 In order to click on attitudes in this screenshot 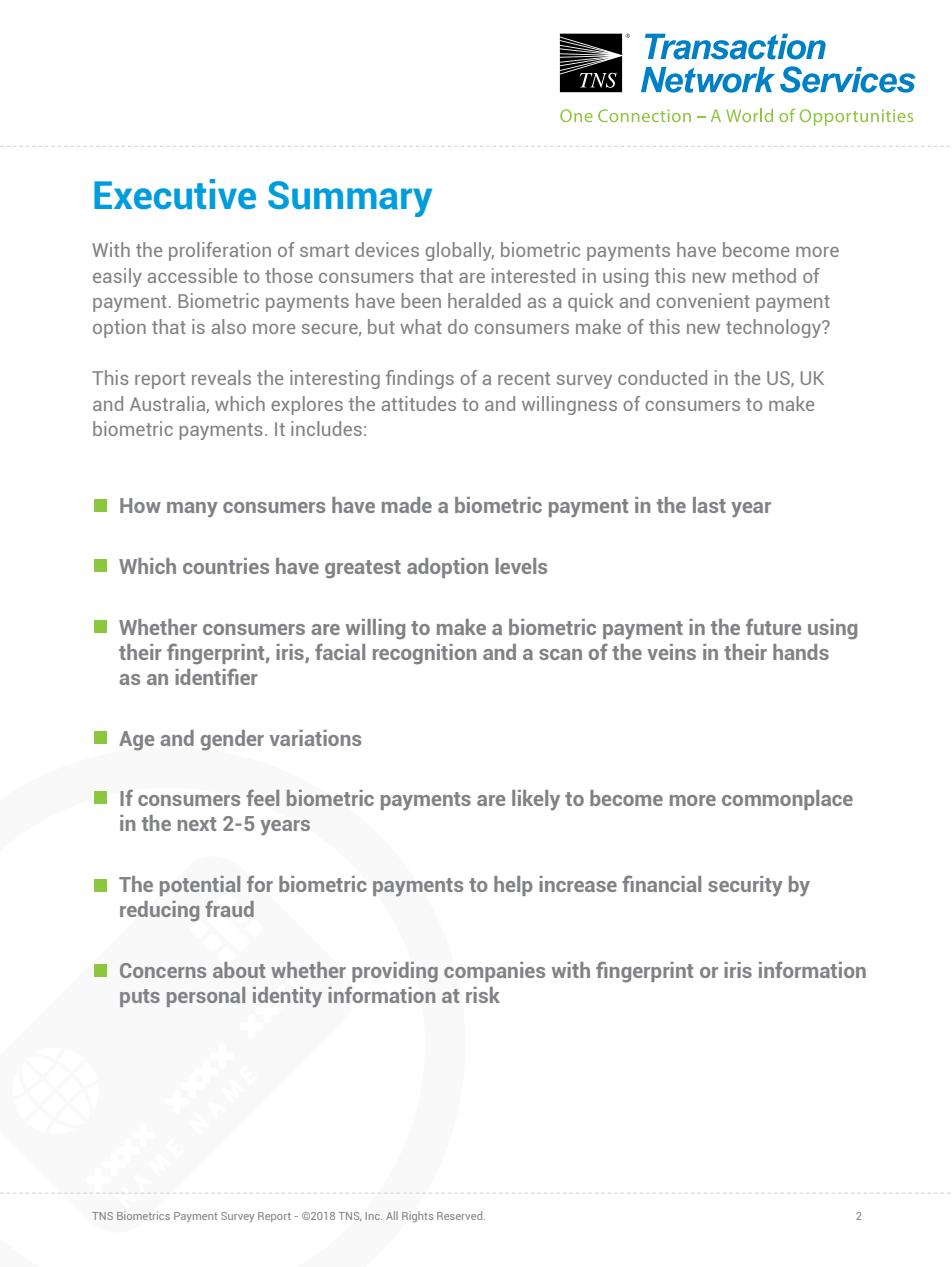, I will do `click(419, 403)`.
